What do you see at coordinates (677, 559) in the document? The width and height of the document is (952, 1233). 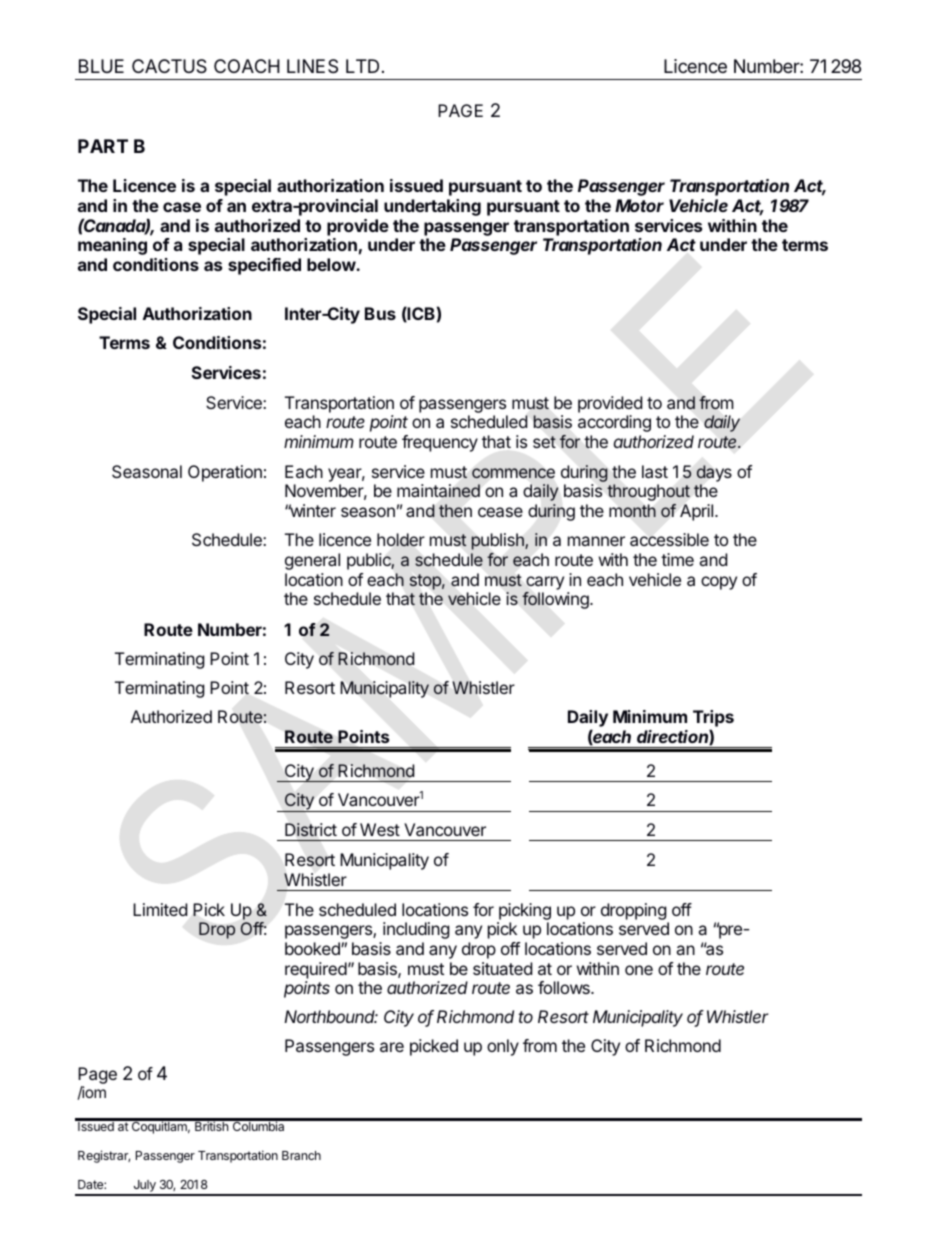 I see `time` at bounding box center [677, 559].
